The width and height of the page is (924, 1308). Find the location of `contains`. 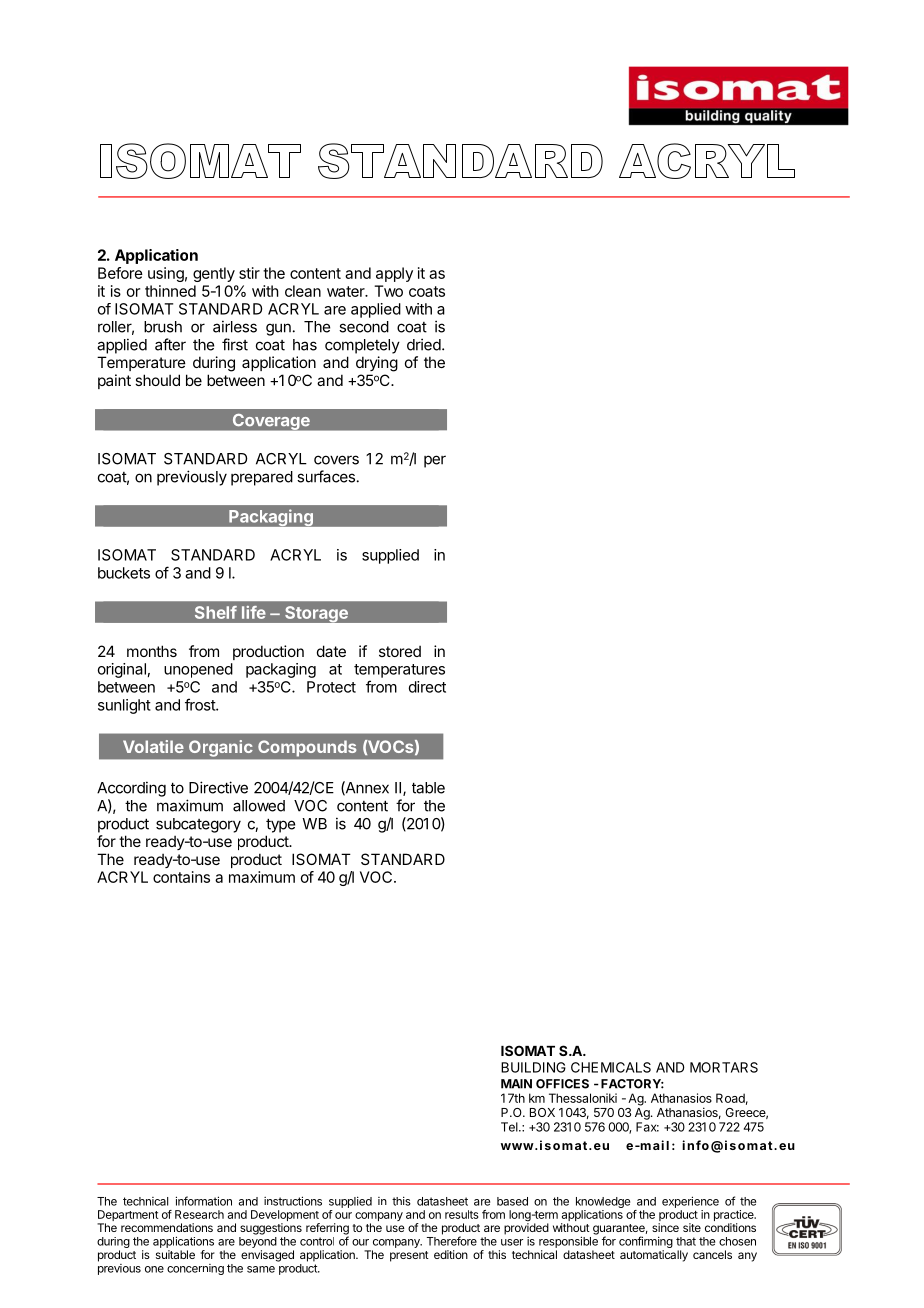

contains is located at coordinates (181, 877).
